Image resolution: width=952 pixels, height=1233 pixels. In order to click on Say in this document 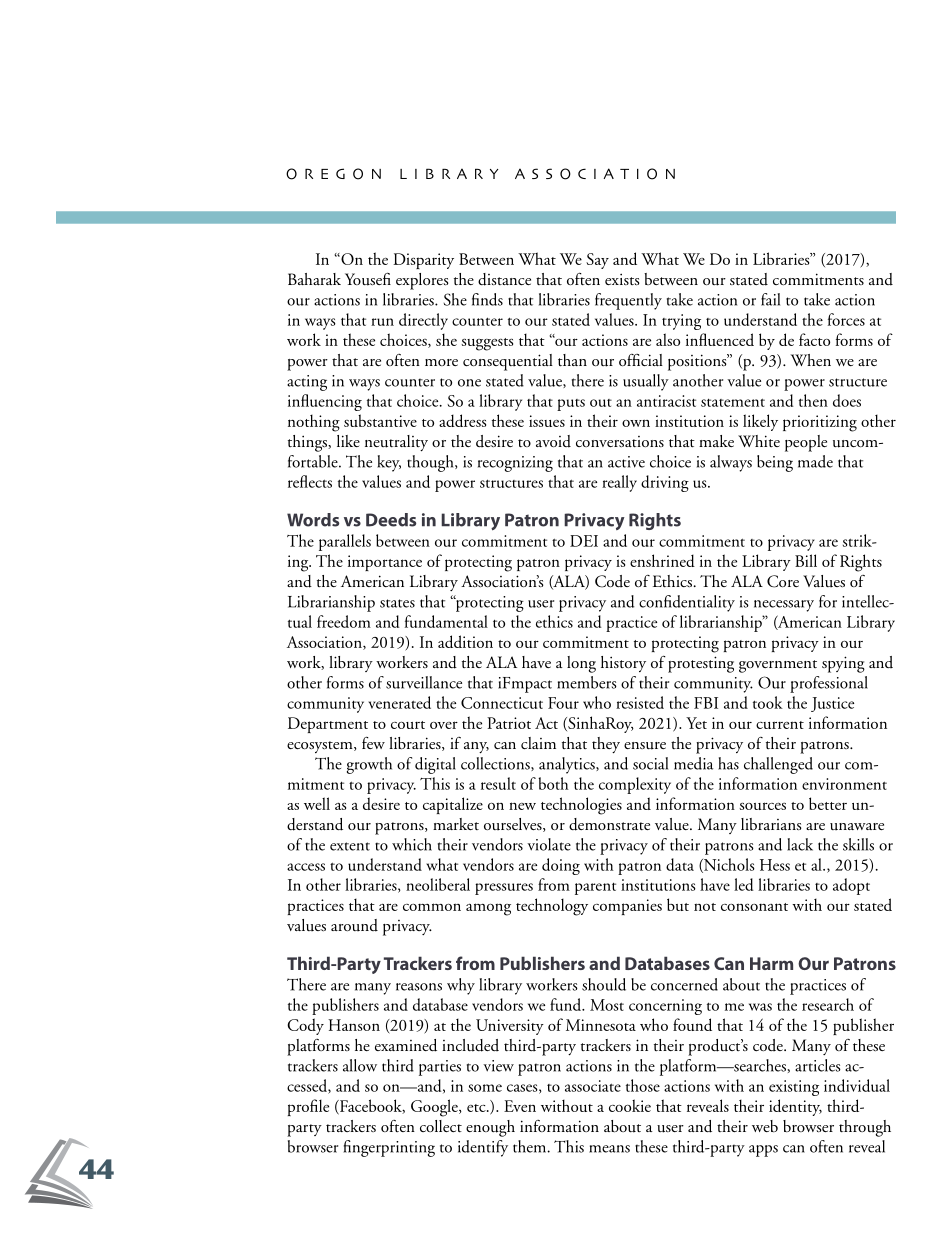, I will do `click(597, 261)`.
